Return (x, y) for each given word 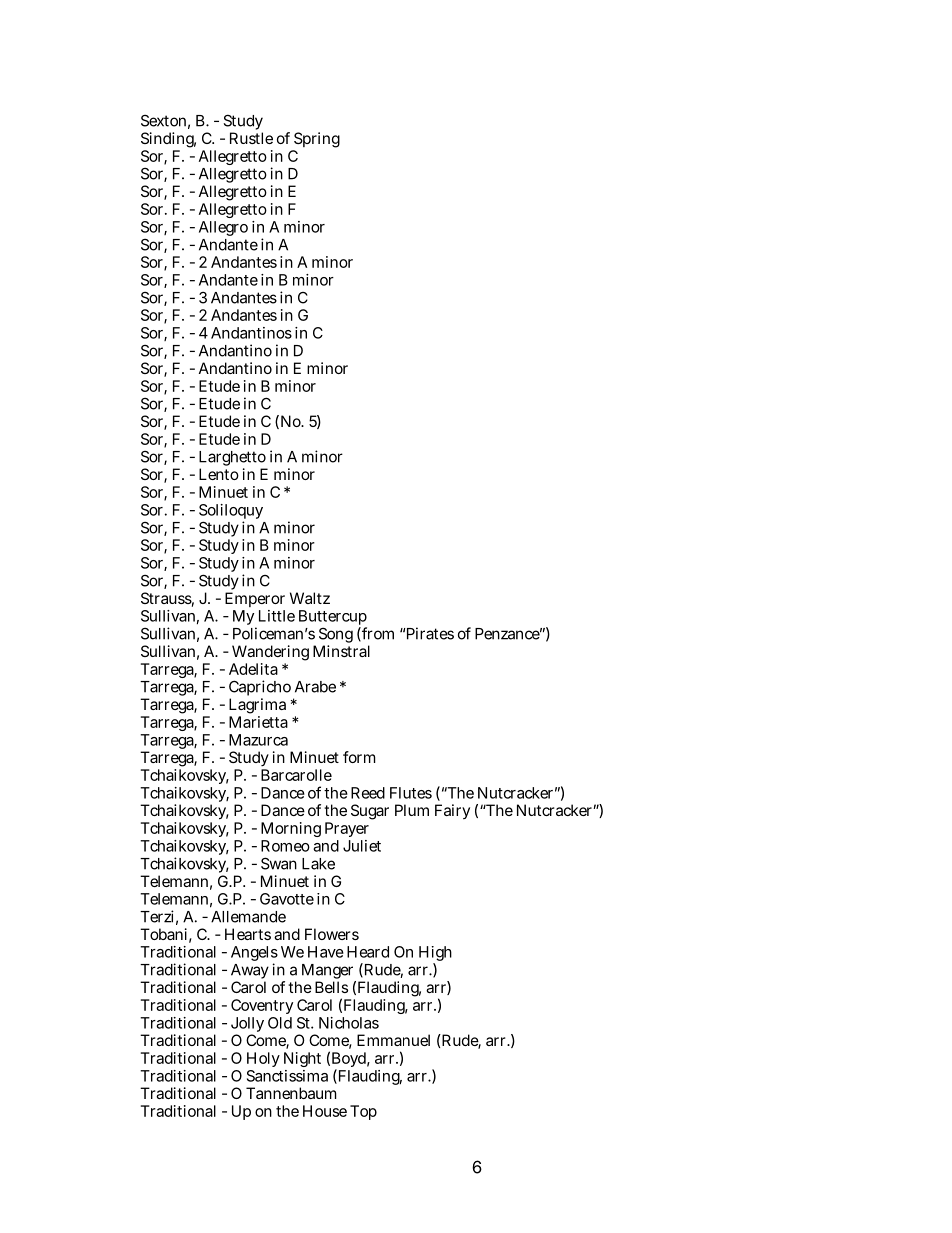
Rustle (251, 138)
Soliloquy (231, 513)
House (325, 1111)
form (359, 757)
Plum (412, 810)
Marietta (258, 722)
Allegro (223, 228)
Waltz (310, 598)
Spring (317, 140)
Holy (263, 1059)
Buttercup (333, 619)
